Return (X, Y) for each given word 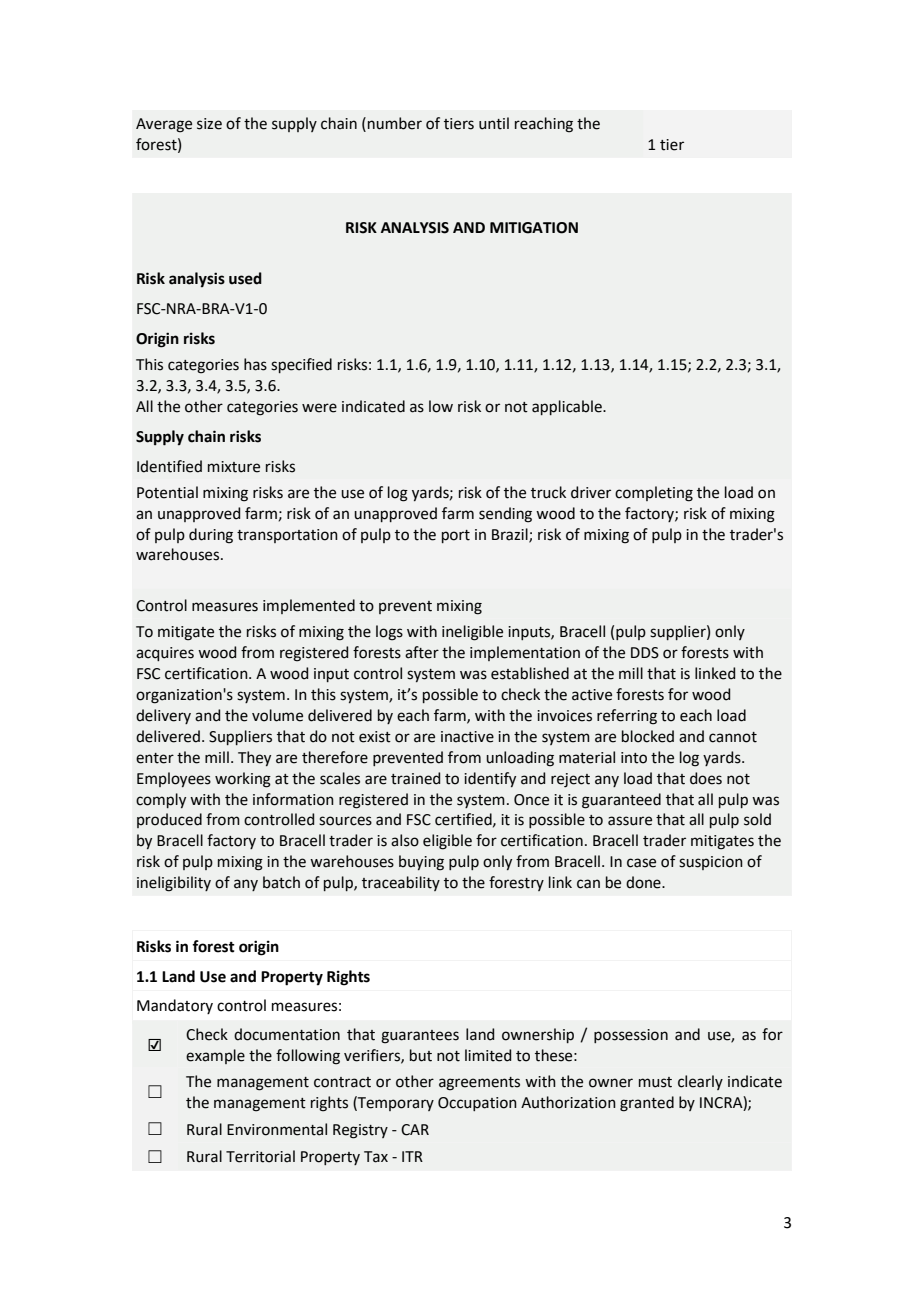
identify (490, 779)
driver (591, 492)
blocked (648, 736)
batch (281, 882)
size (209, 124)
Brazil (511, 535)
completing (654, 494)
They (254, 758)
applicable (568, 407)
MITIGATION (534, 228)
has (255, 364)
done (644, 882)
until (494, 123)
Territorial (260, 1156)
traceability (401, 883)
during (211, 536)
